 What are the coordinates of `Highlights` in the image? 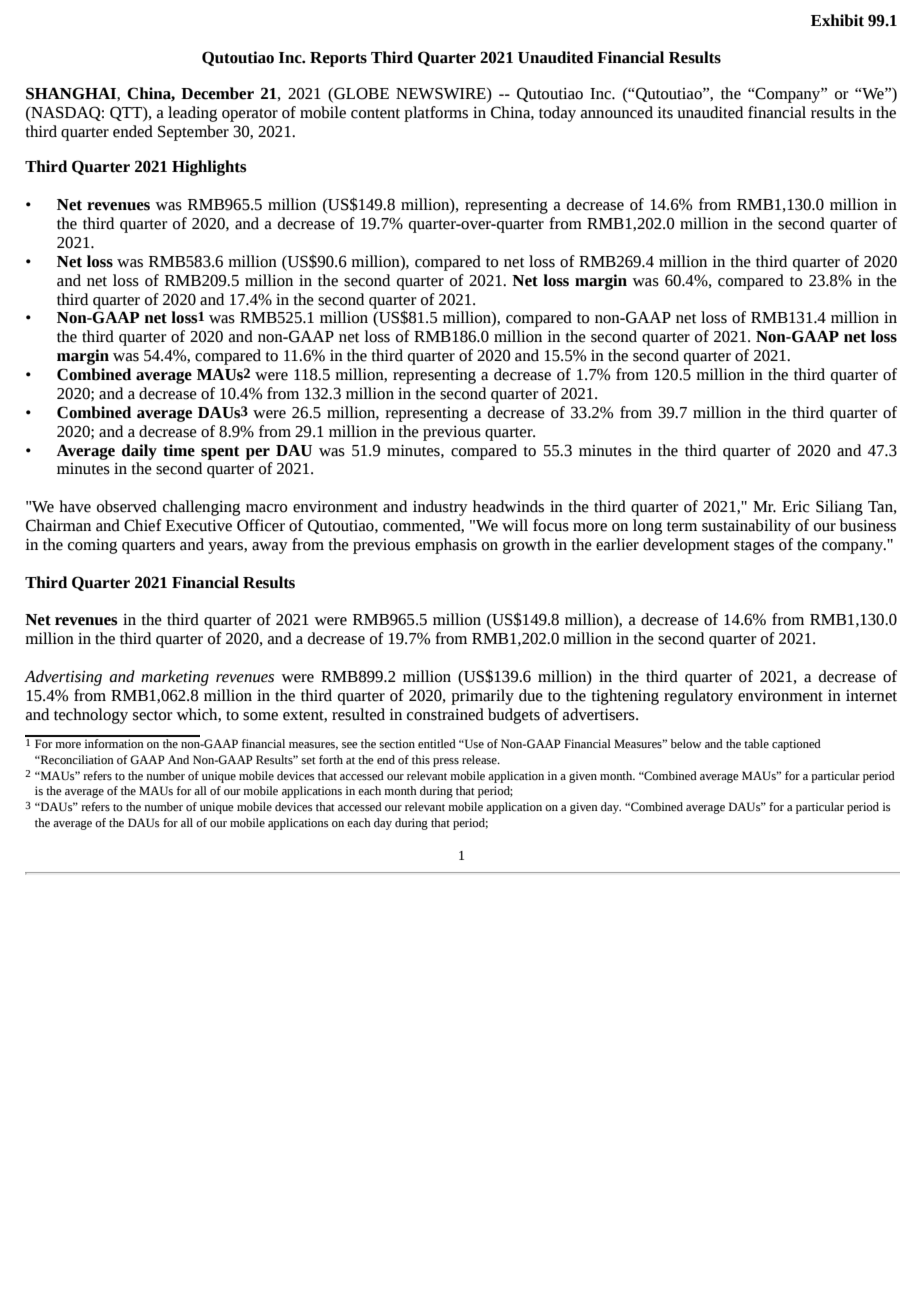 It's located at (209, 168).
